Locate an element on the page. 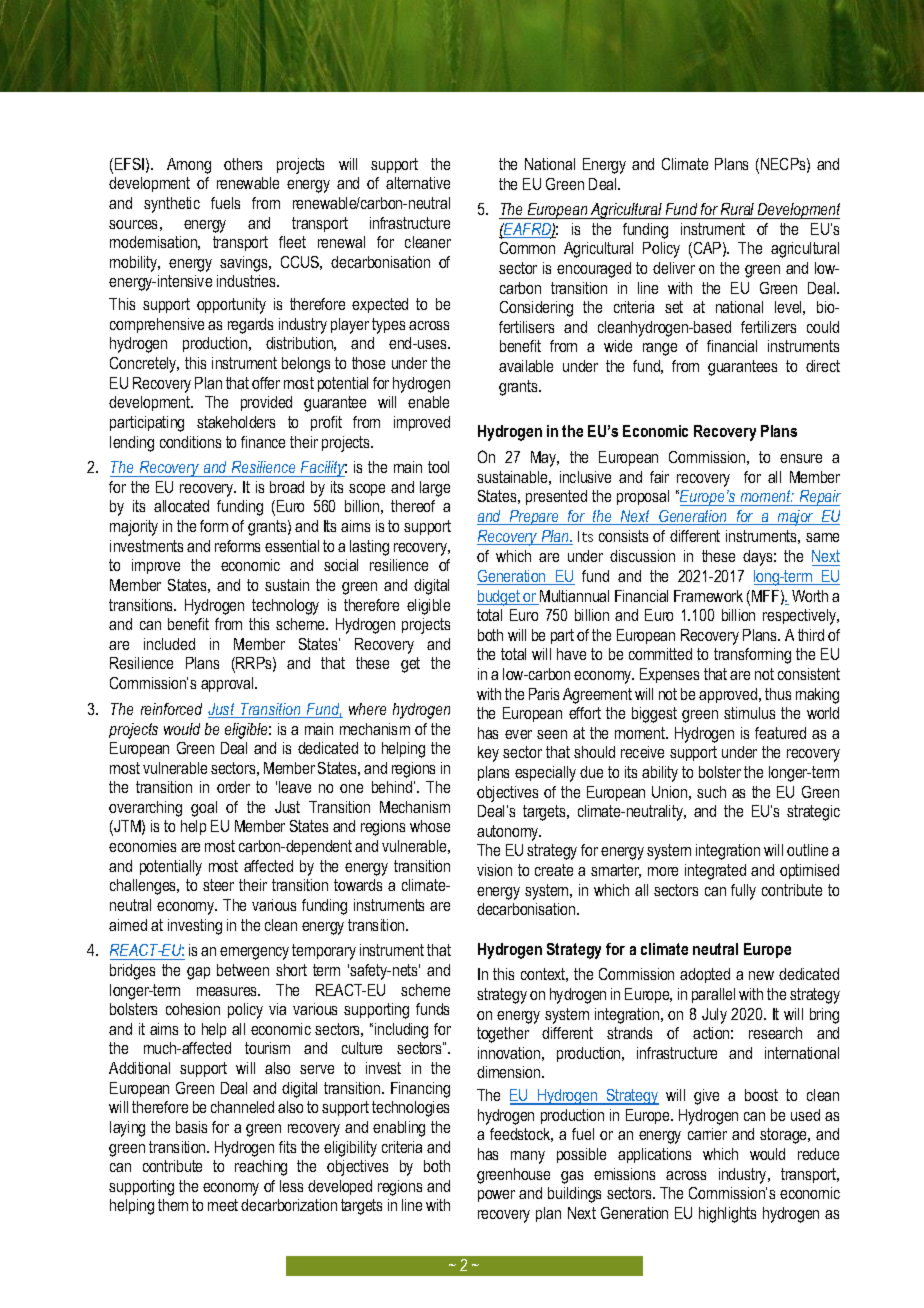 This image has width=924, height=1308. meet is located at coordinates (223, 1205).
